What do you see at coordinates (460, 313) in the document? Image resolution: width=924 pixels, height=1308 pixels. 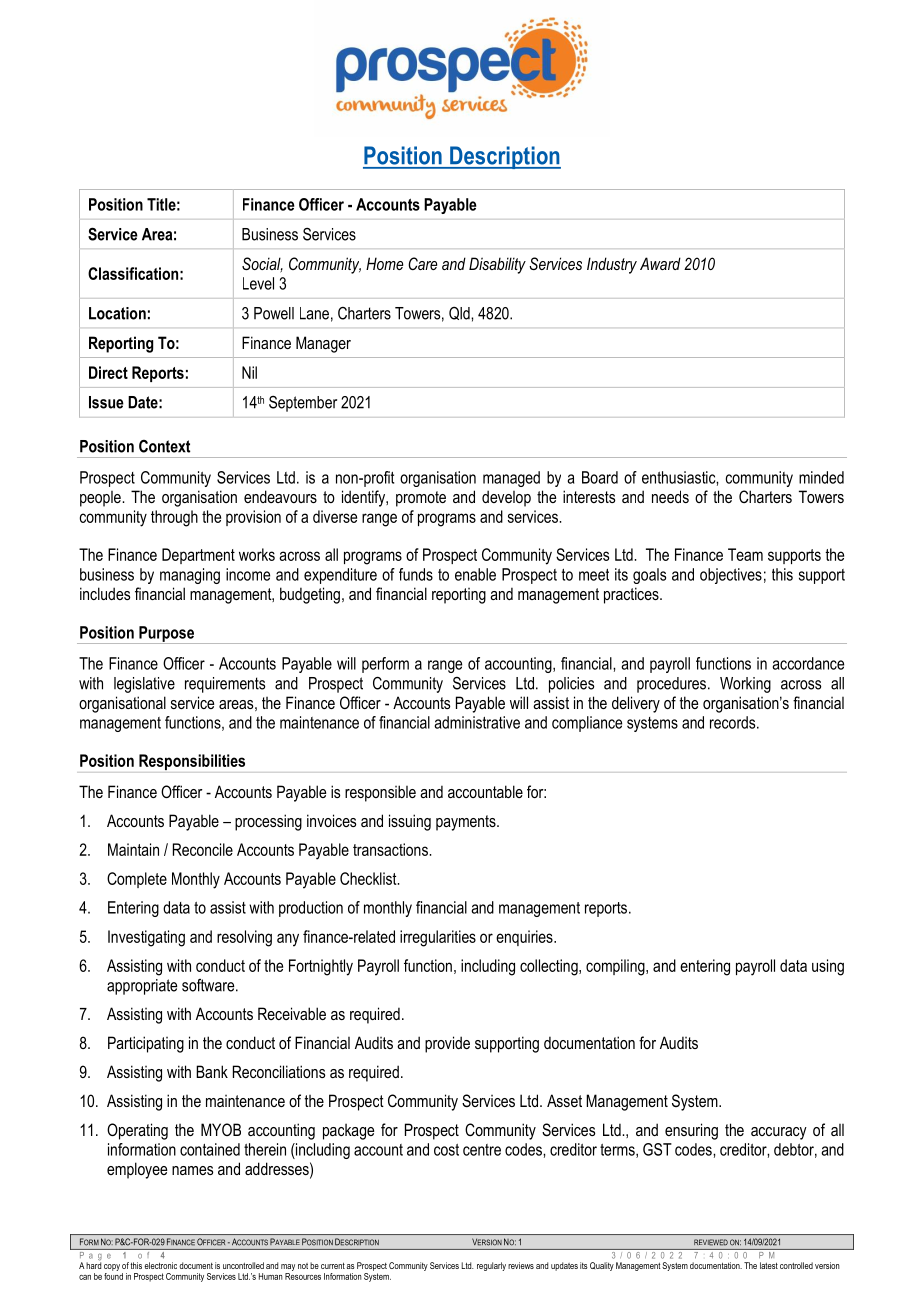 I see `Qld` at bounding box center [460, 313].
